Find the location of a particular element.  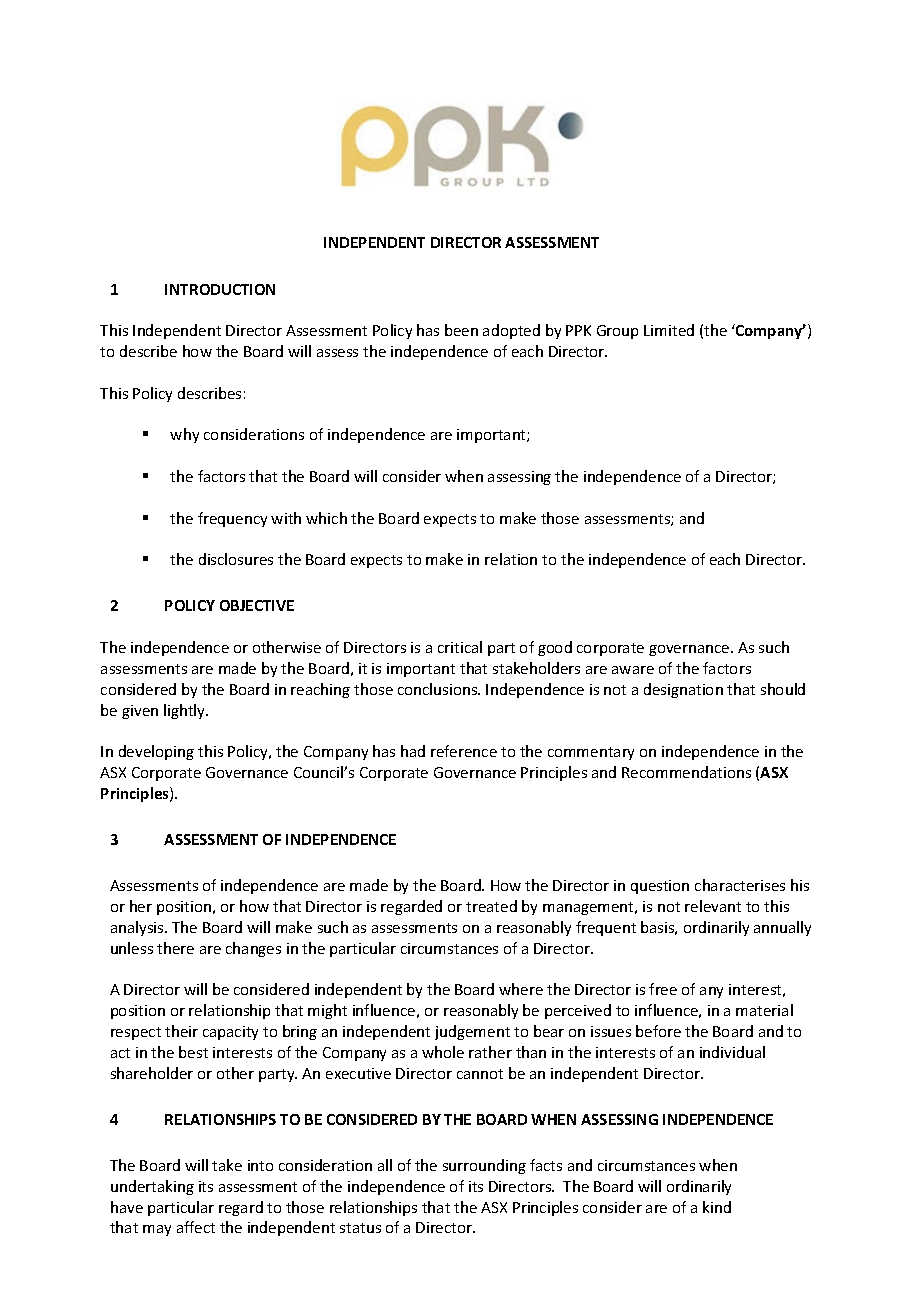

free is located at coordinates (663, 989).
